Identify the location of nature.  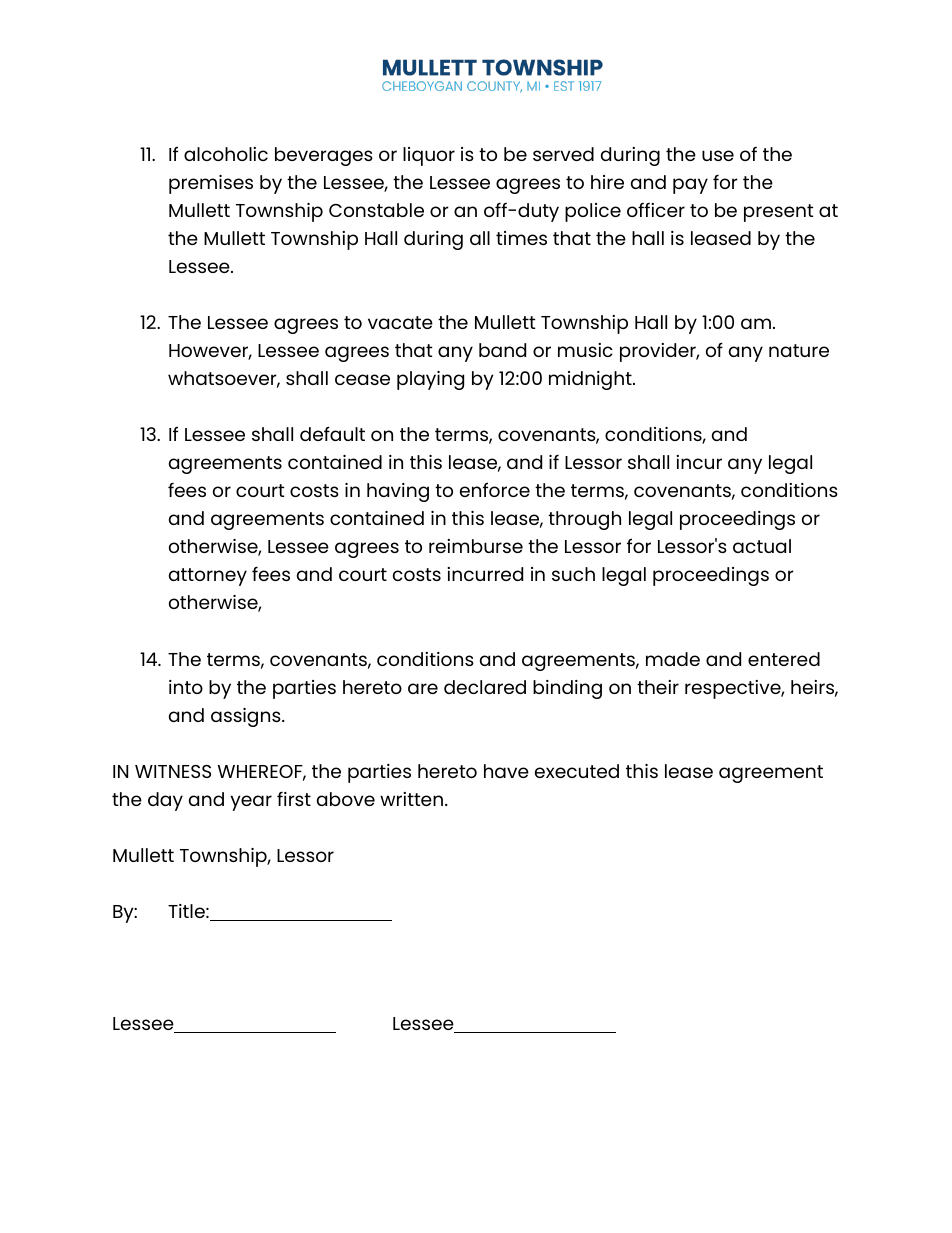
(799, 350).
